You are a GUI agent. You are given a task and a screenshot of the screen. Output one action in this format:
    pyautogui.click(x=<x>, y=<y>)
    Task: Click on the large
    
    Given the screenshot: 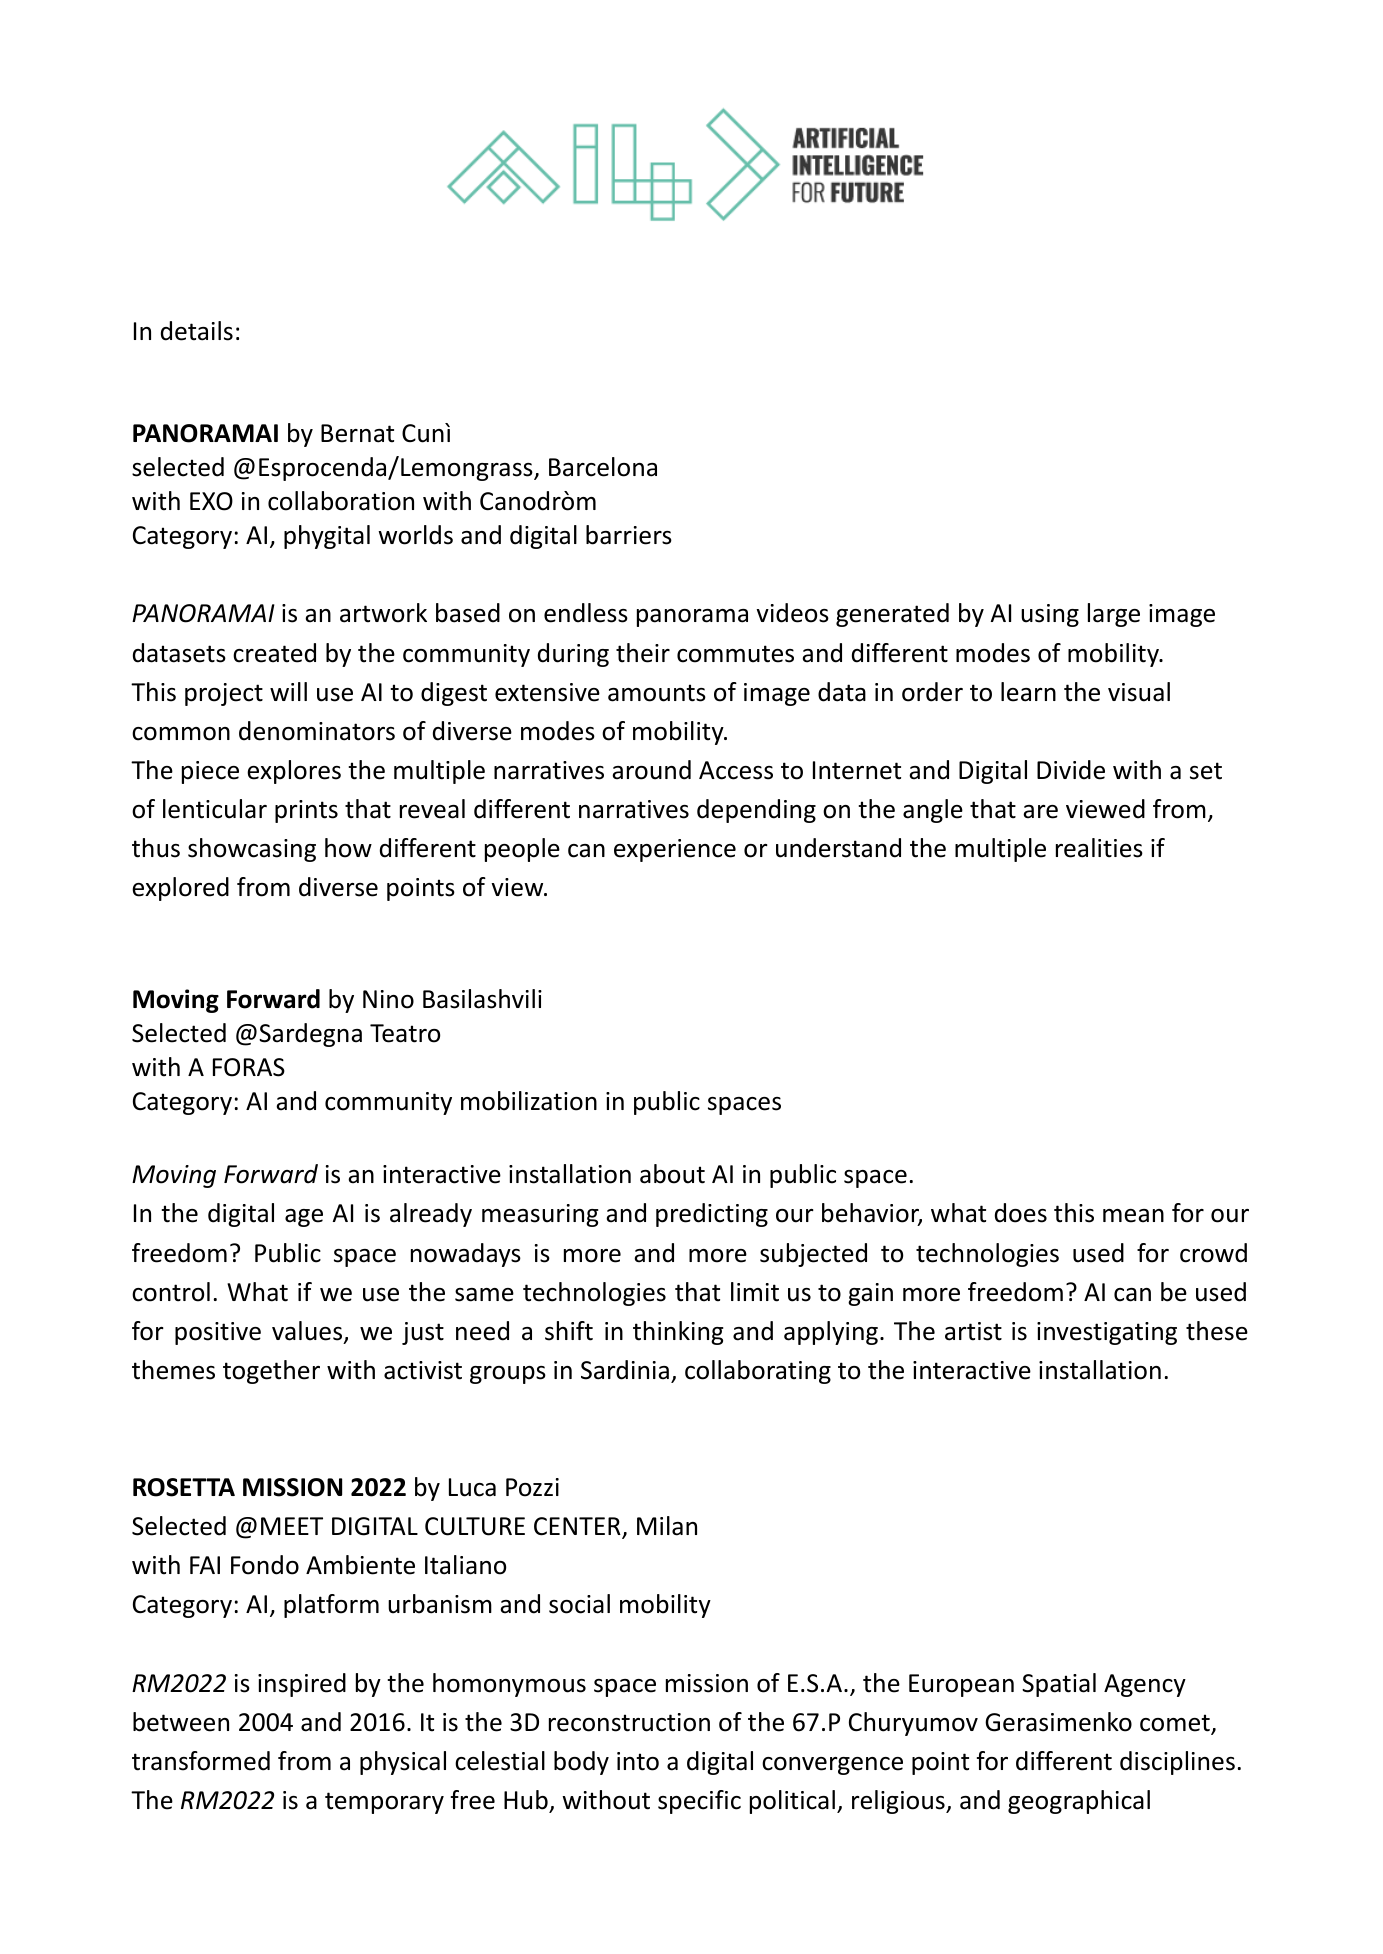 What is the action you would take?
    pyautogui.click(x=1114, y=615)
